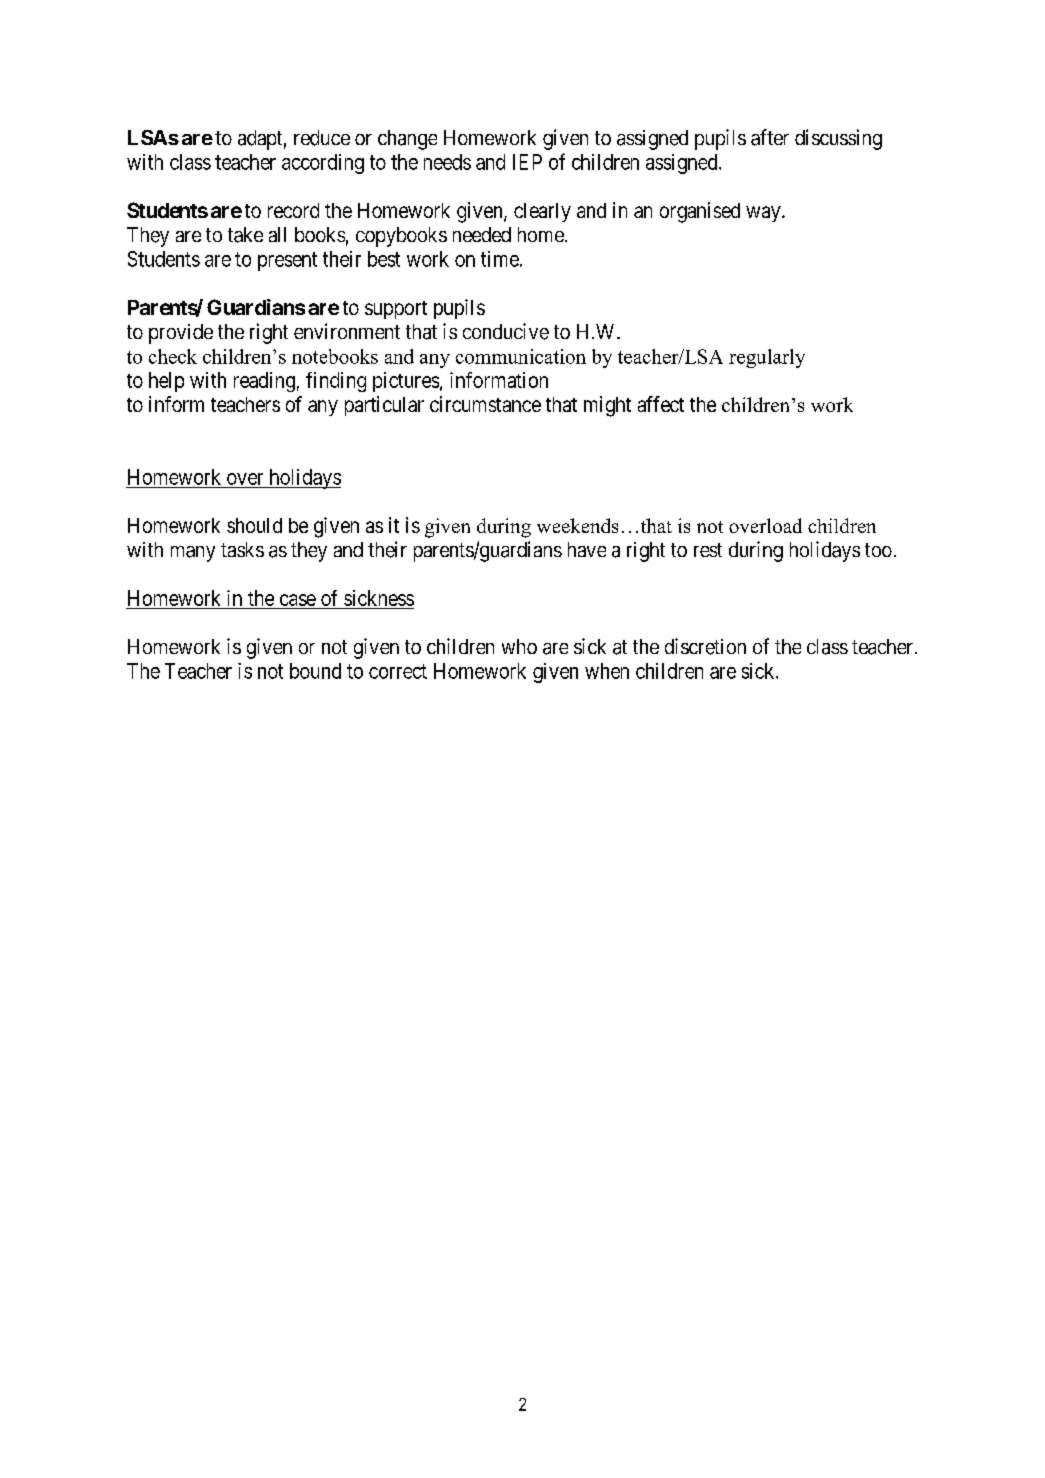  Describe the element at coordinates (500, 259) in the screenshot. I see `time` at that location.
